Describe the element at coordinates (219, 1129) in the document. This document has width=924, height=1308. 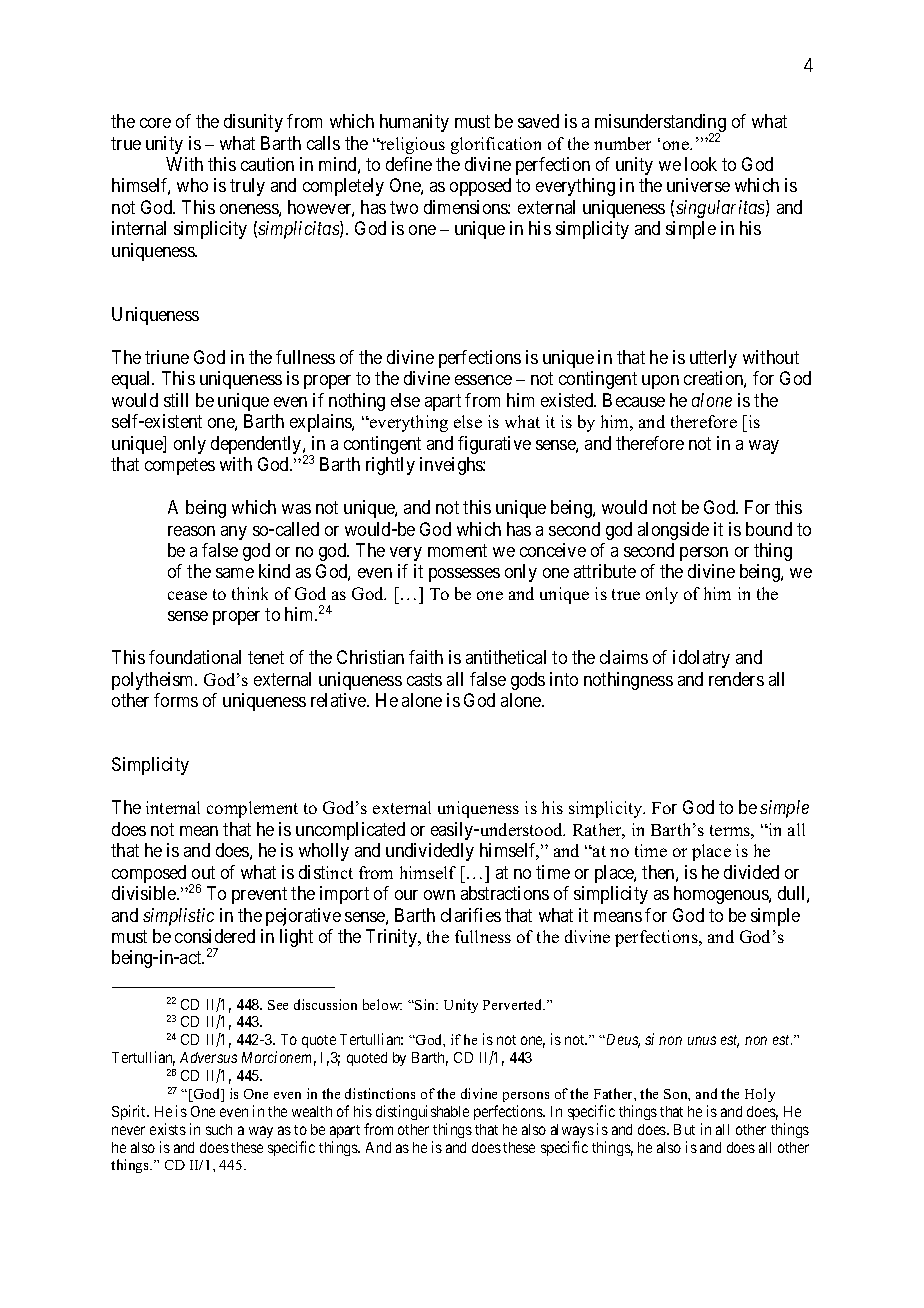
I see `such` at that location.
